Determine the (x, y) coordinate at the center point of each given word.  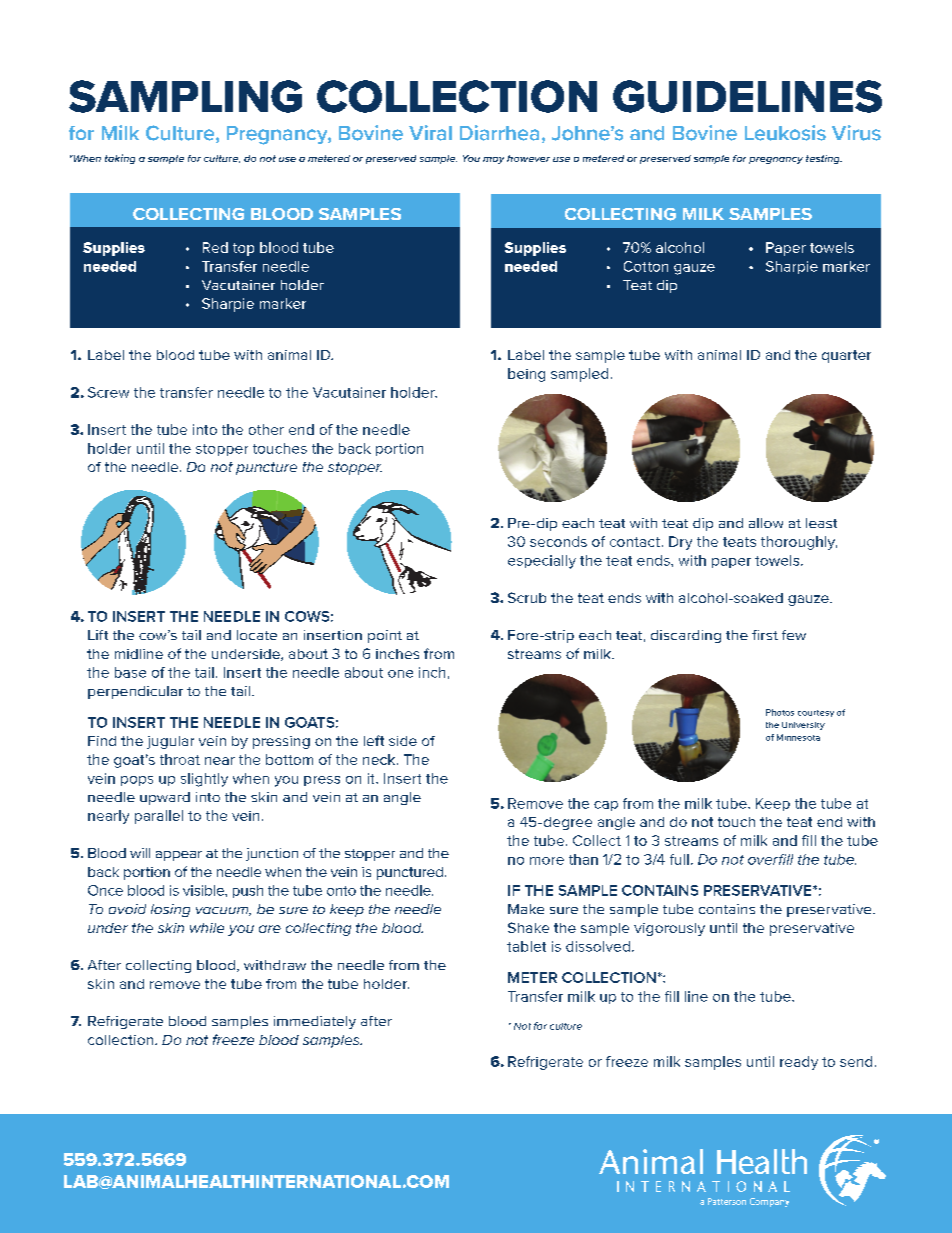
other (266, 429)
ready (799, 1063)
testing (824, 159)
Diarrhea (499, 133)
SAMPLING (185, 96)
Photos (780, 712)
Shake (528, 927)
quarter (846, 356)
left (374, 740)
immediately (315, 1022)
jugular (170, 742)
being (526, 375)
